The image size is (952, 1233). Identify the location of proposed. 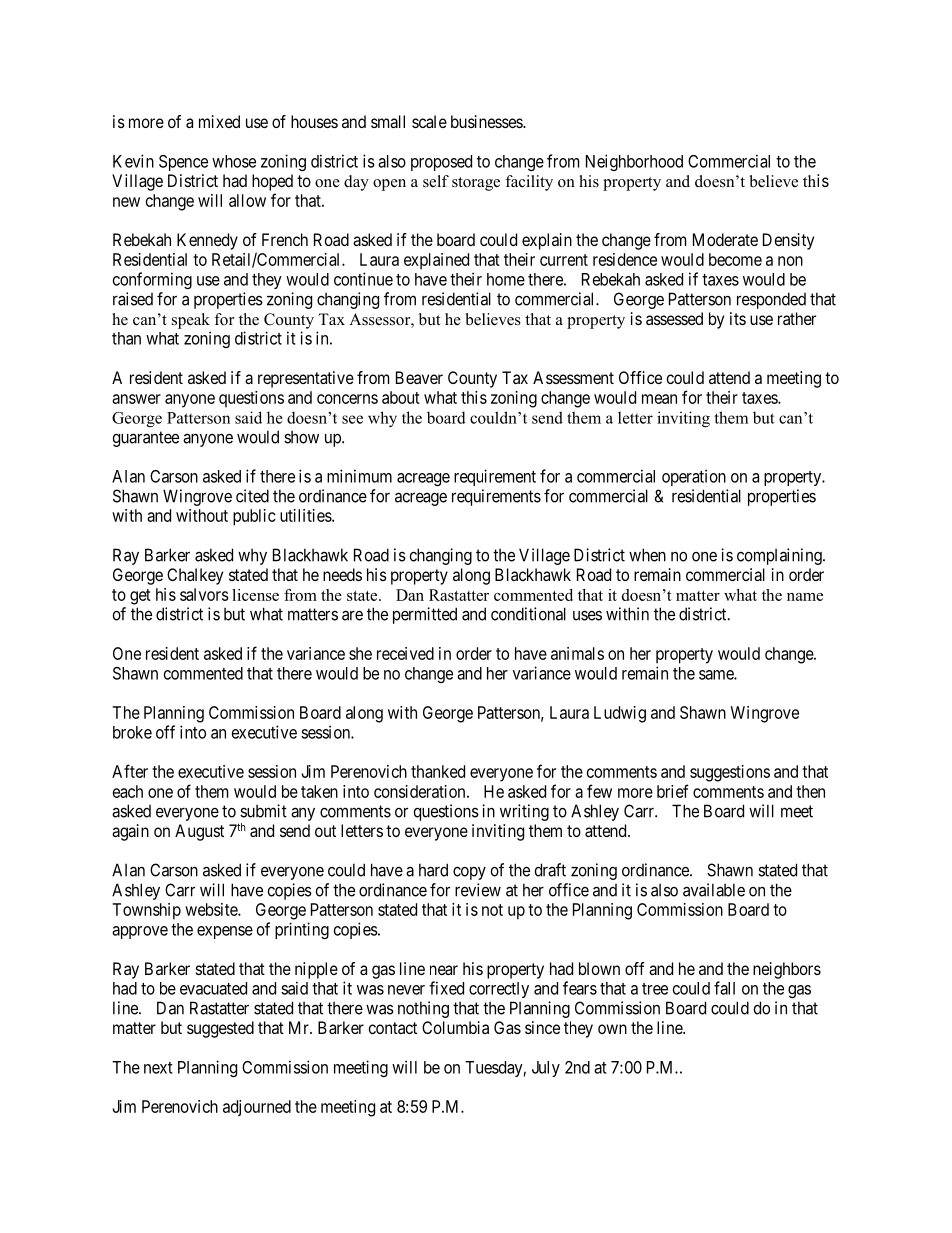
(441, 163).
